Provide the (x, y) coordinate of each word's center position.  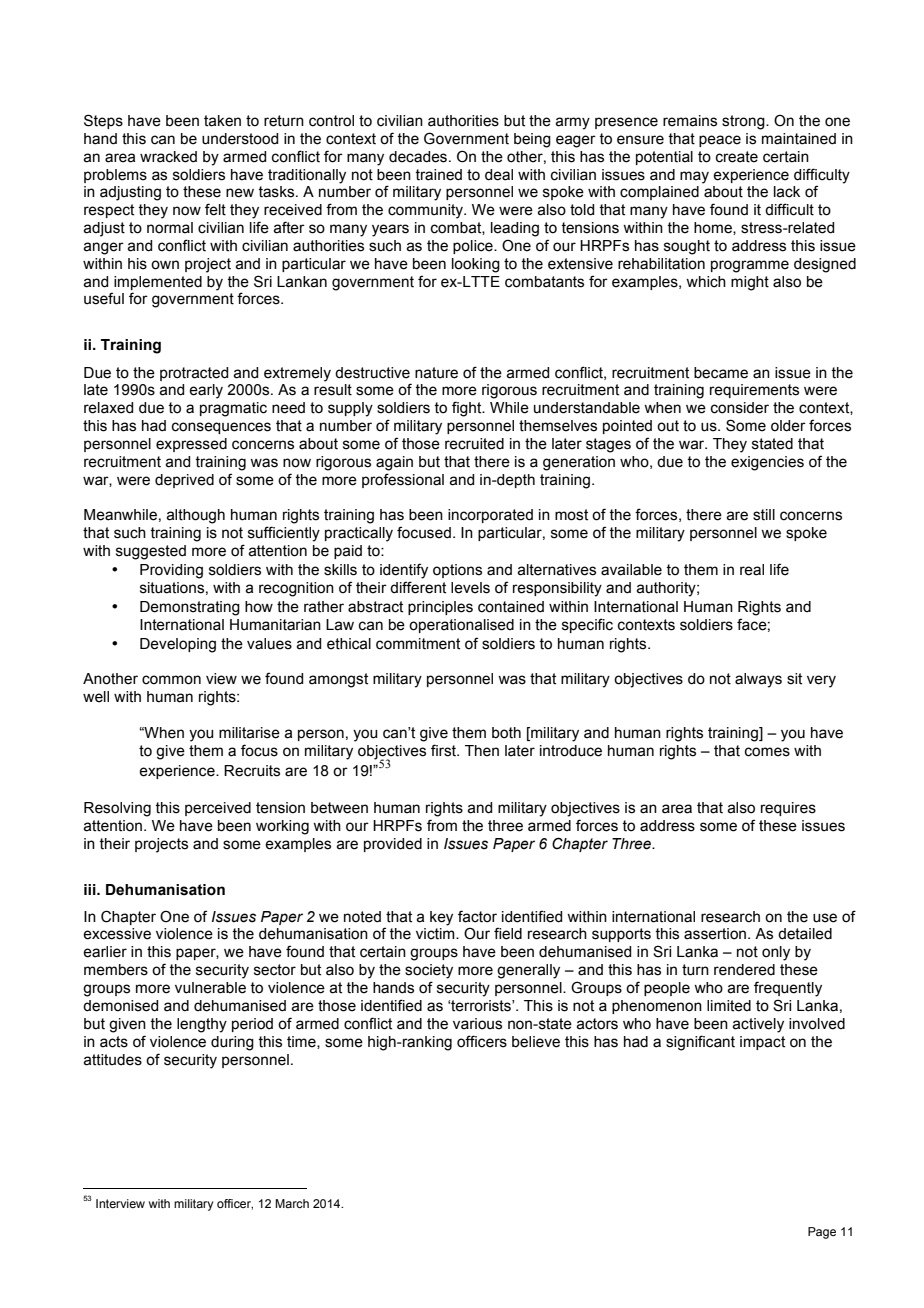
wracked (168, 157)
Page (822, 1233)
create (737, 157)
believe (536, 1042)
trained (438, 175)
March (292, 1203)
